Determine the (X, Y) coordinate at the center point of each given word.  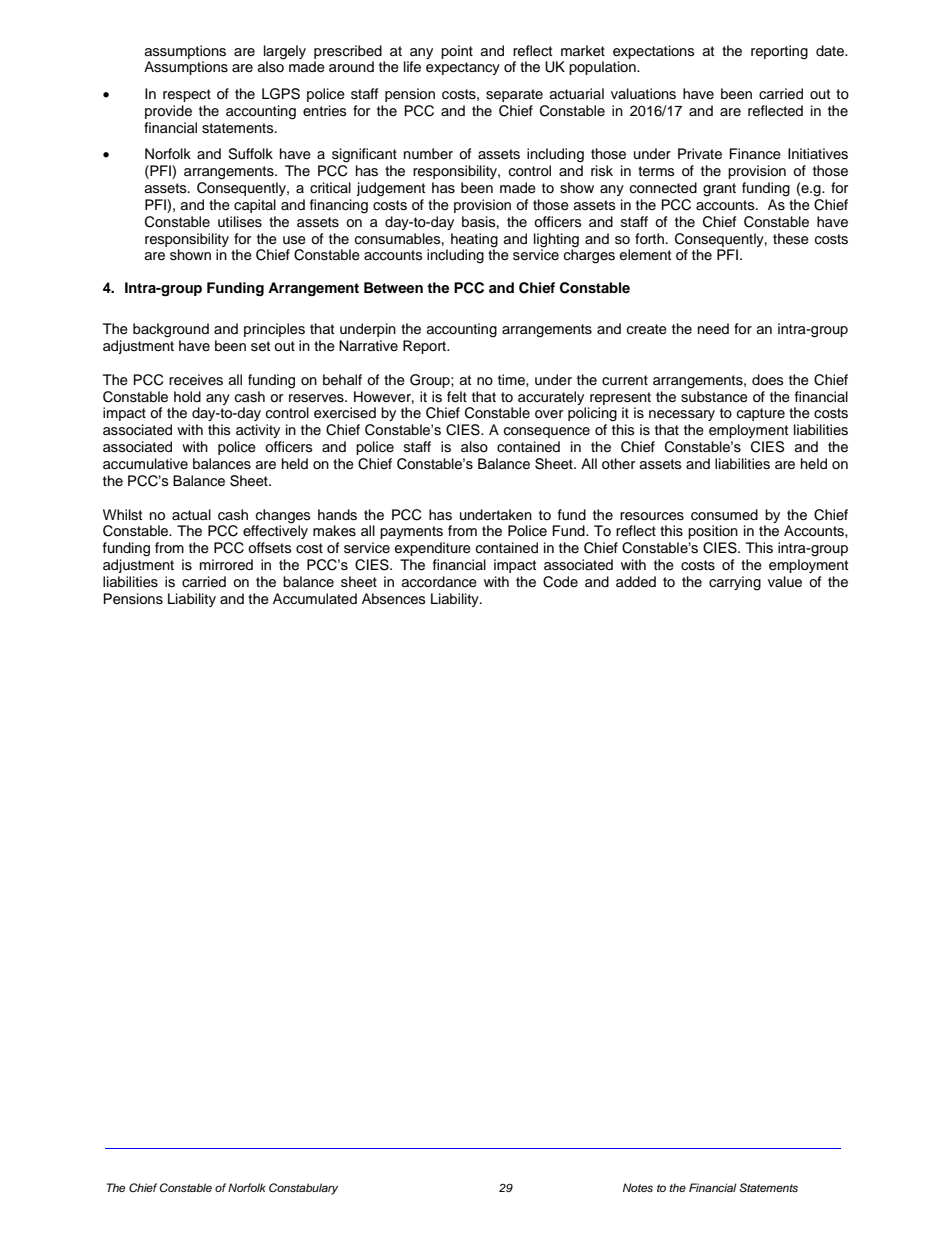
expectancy (463, 68)
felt (457, 397)
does (768, 380)
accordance (439, 582)
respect (187, 95)
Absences (394, 599)
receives (196, 380)
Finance (755, 154)
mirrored (226, 565)
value (785, 582)
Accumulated (315, 599)
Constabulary (303, 1189)
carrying (735, 583)
